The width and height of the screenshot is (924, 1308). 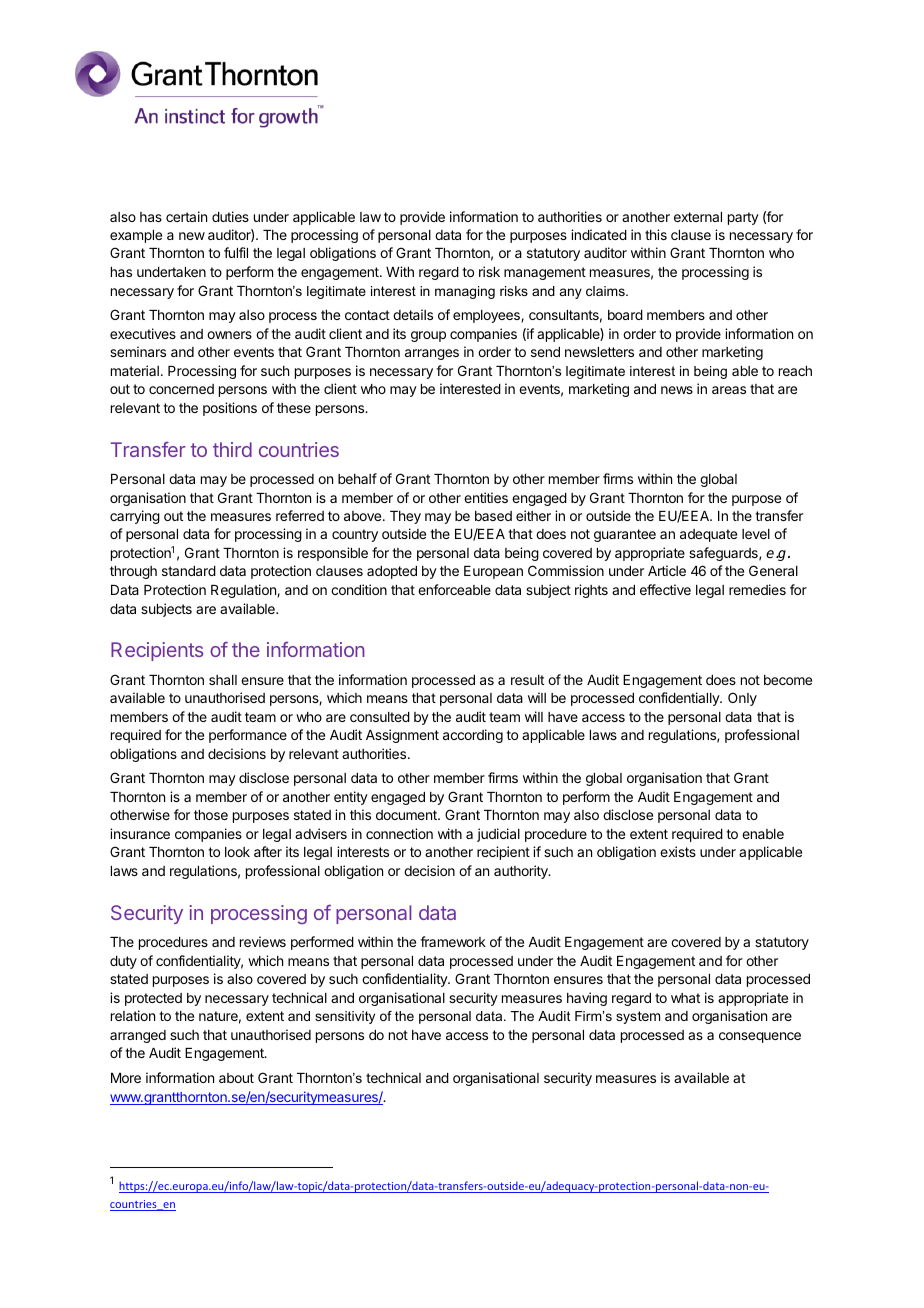 I want to click on consequence, so click(x=760, y=1037).
